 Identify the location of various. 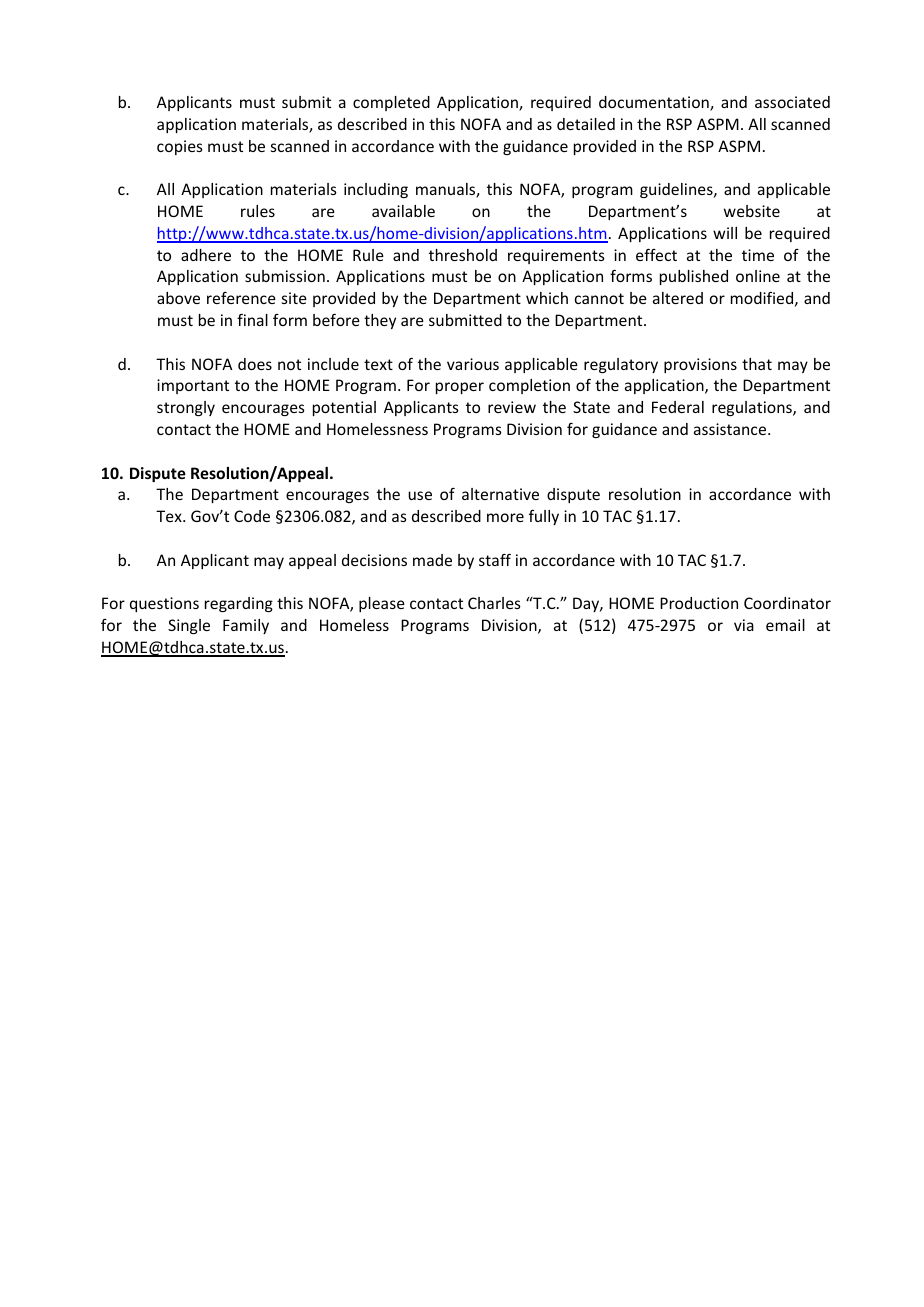
(473, 364).
